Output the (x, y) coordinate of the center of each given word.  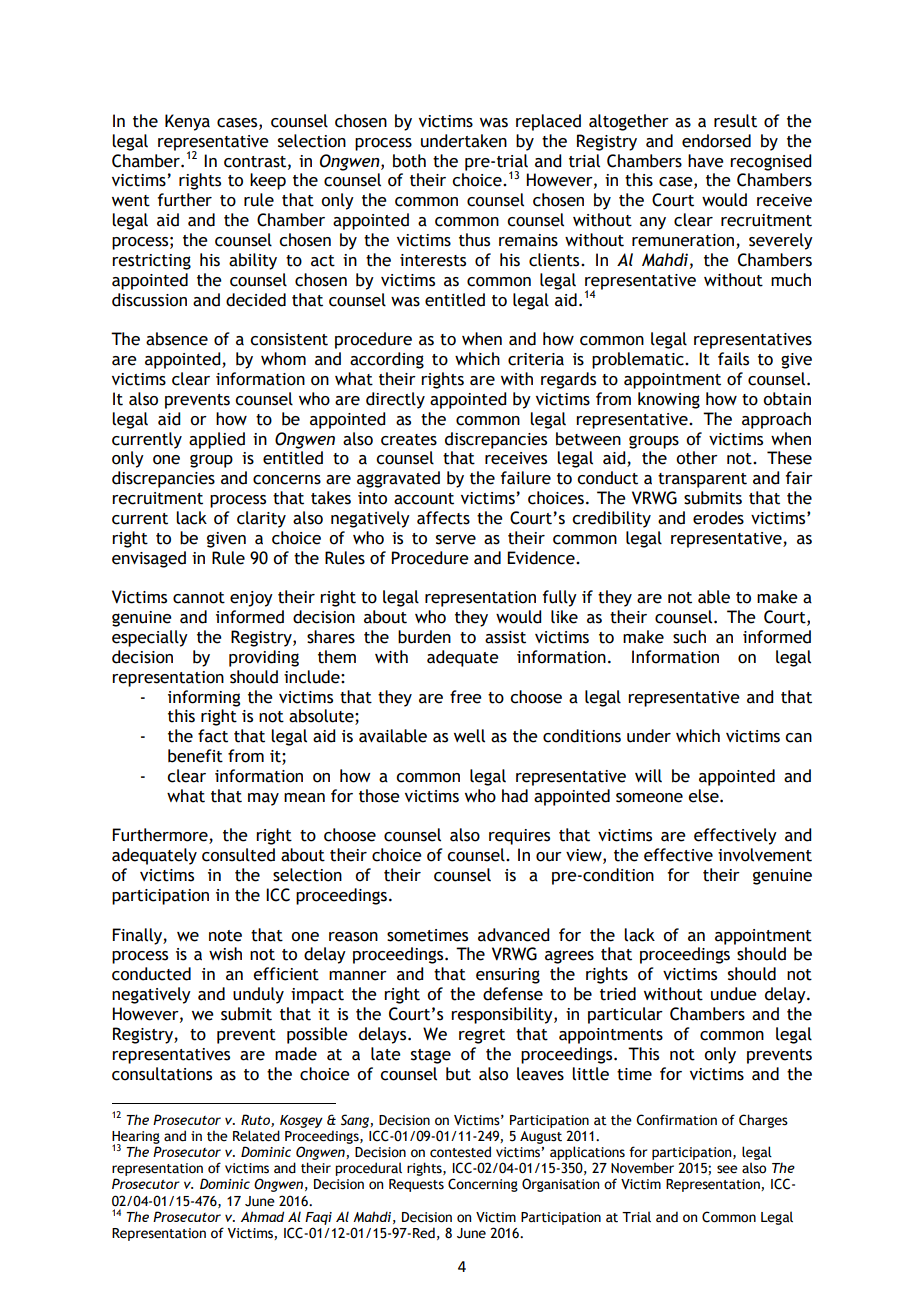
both (409, 161)
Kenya (187, 122)
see (727, 1169)
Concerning (483, 1185)
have (706, 161)
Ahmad (262, 1216)
